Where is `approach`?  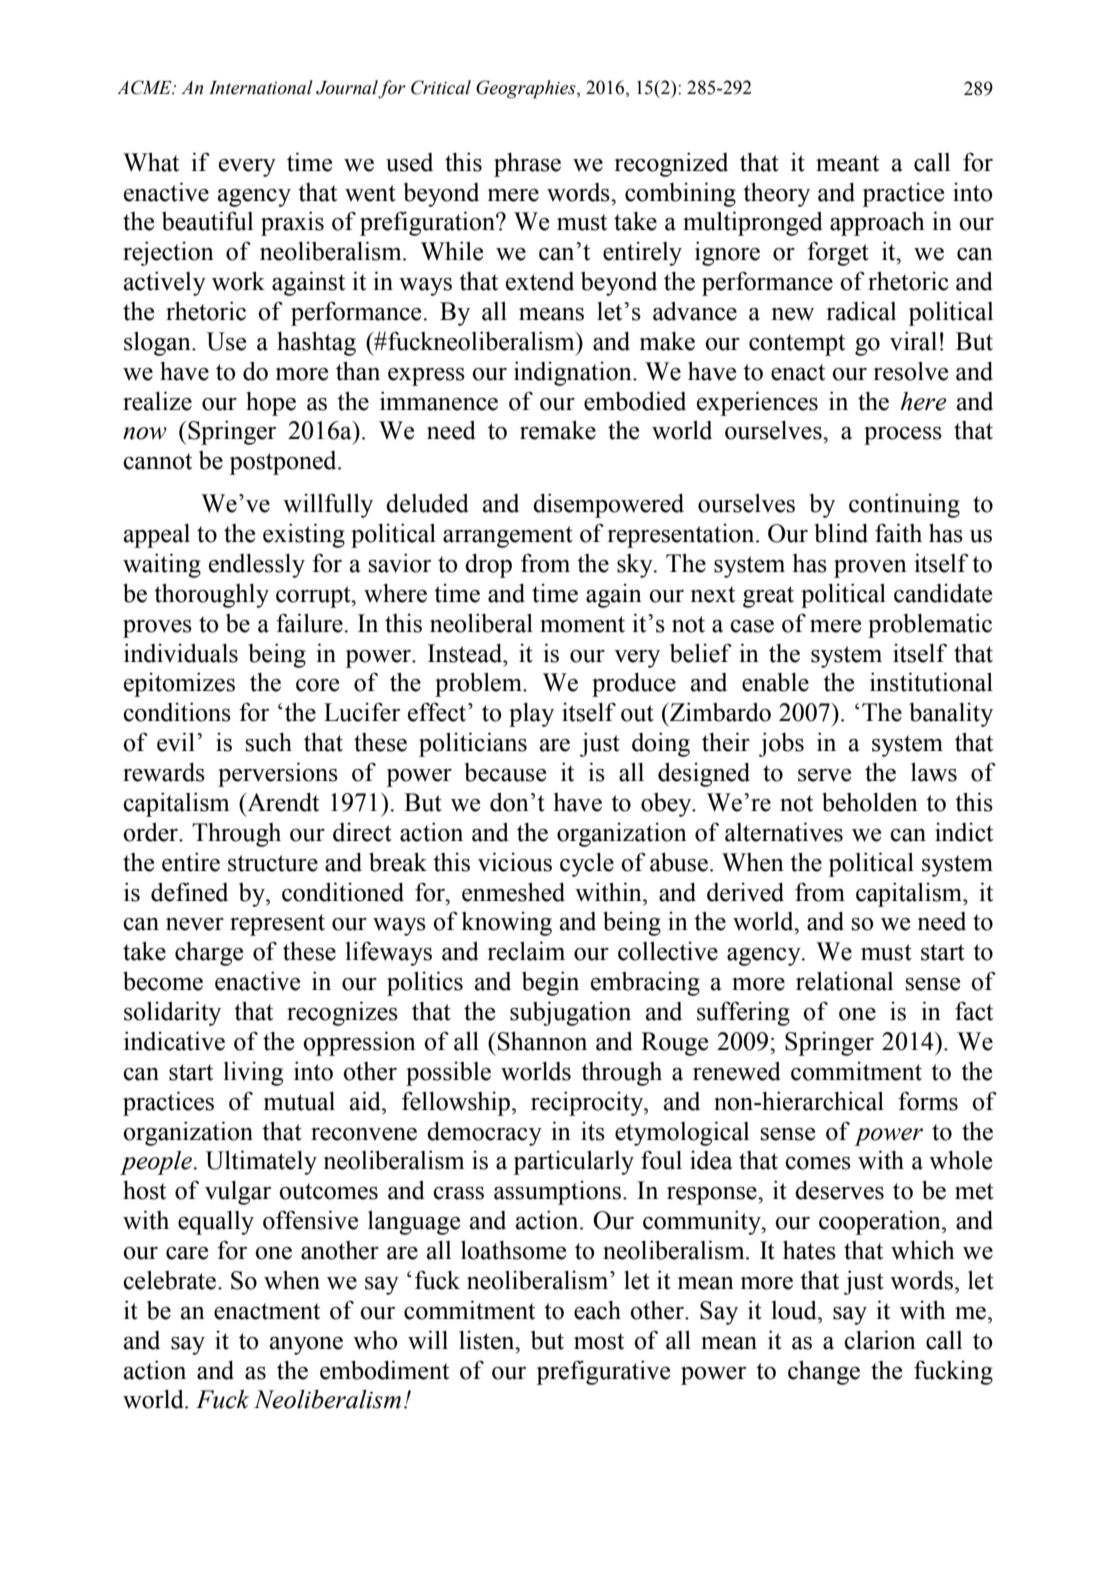
approach is located at coordinates (877, 223).
